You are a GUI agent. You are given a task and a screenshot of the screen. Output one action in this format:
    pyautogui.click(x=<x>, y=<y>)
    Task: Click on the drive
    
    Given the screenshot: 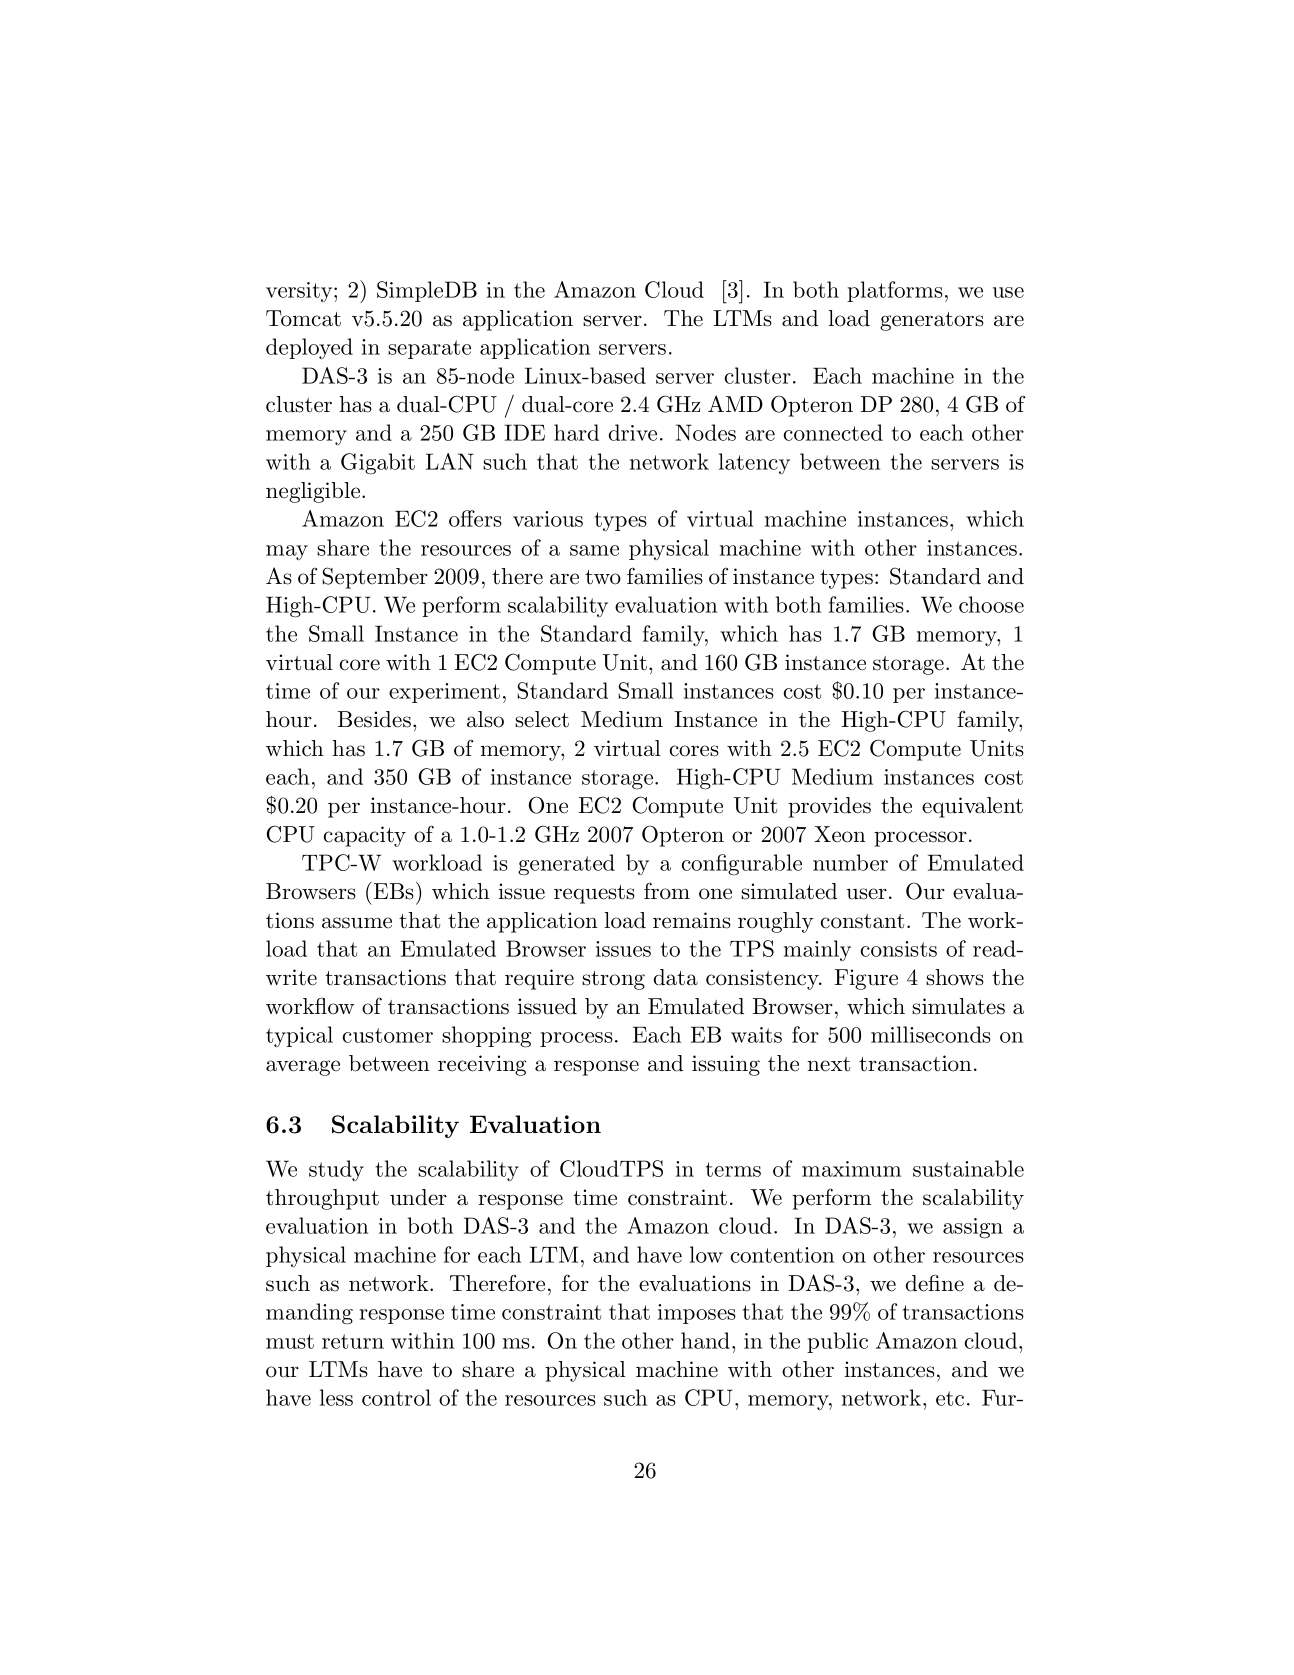 What is the action you would take?
    pyautogui.click(x=632, y=432)
